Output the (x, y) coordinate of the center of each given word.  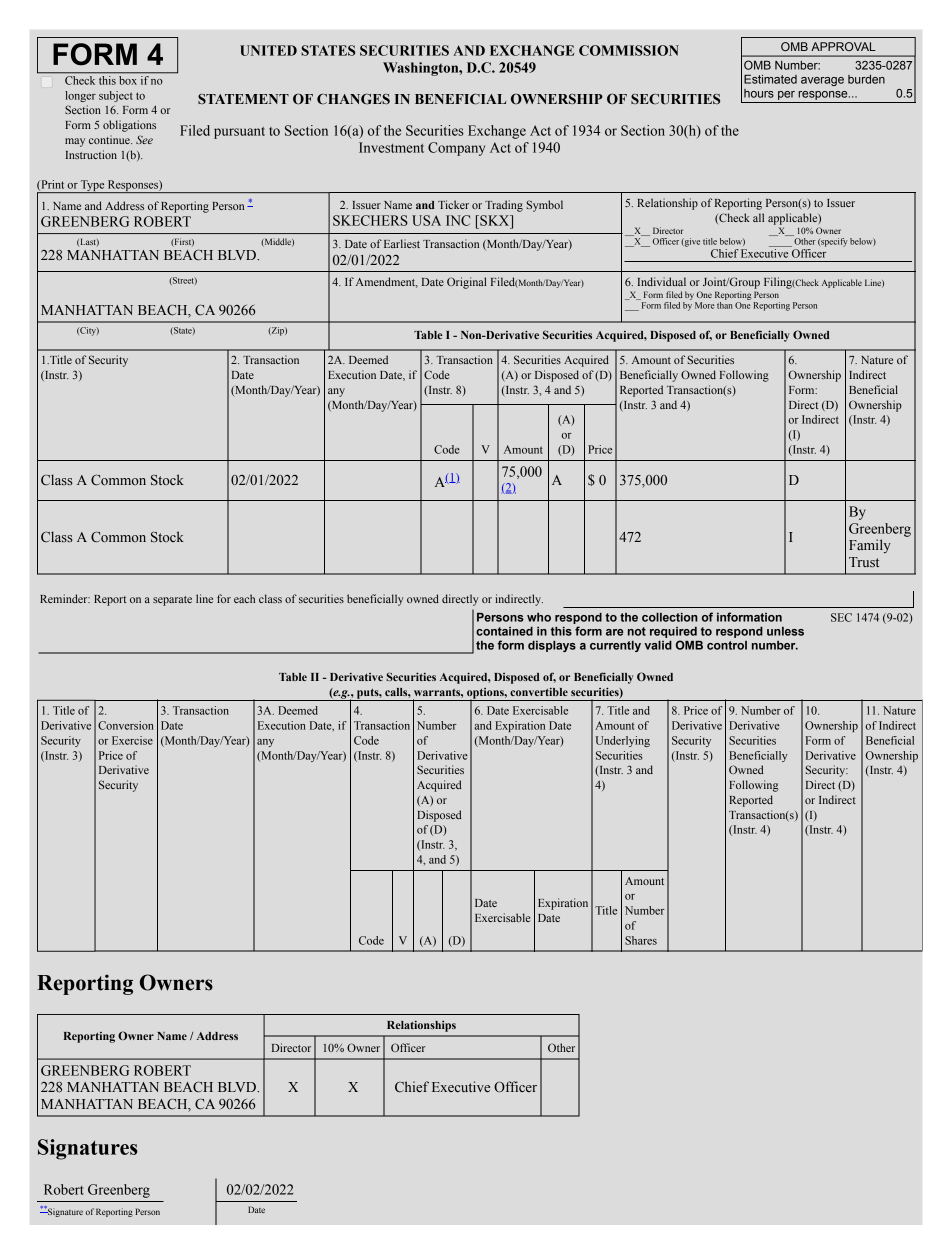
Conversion (126, 725)
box (128, 79)
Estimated (770, 79)
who (539, 617)
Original (467, 283)
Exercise (132, 740)
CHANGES (353, 99)
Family (870, 546)
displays (552, 646)
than (724, 304)
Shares (641, 940)
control (727, 645)
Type (92, 186)
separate (172, 601)
